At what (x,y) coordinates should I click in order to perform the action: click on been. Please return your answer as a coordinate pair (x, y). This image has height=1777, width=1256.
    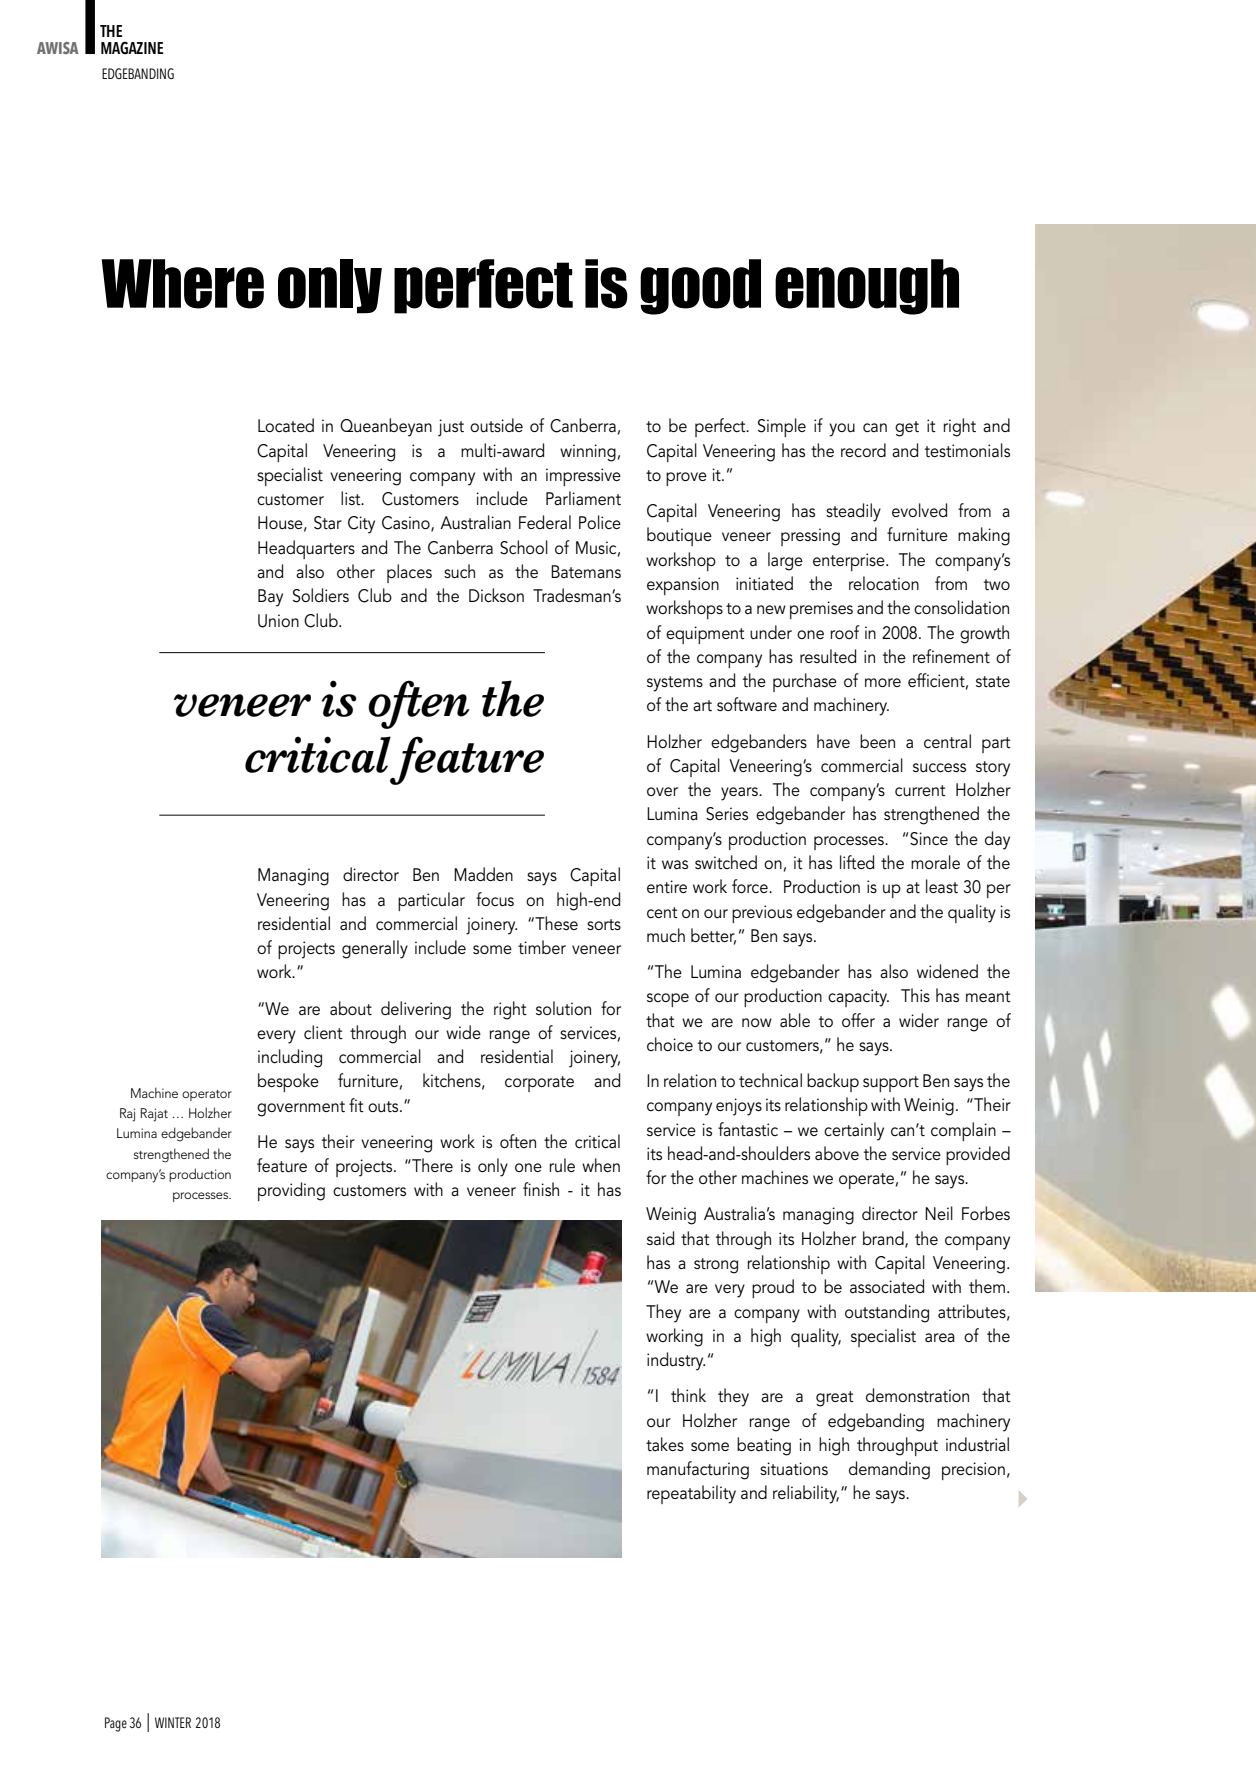
    Looking at the image, I should click on (877, 741).
